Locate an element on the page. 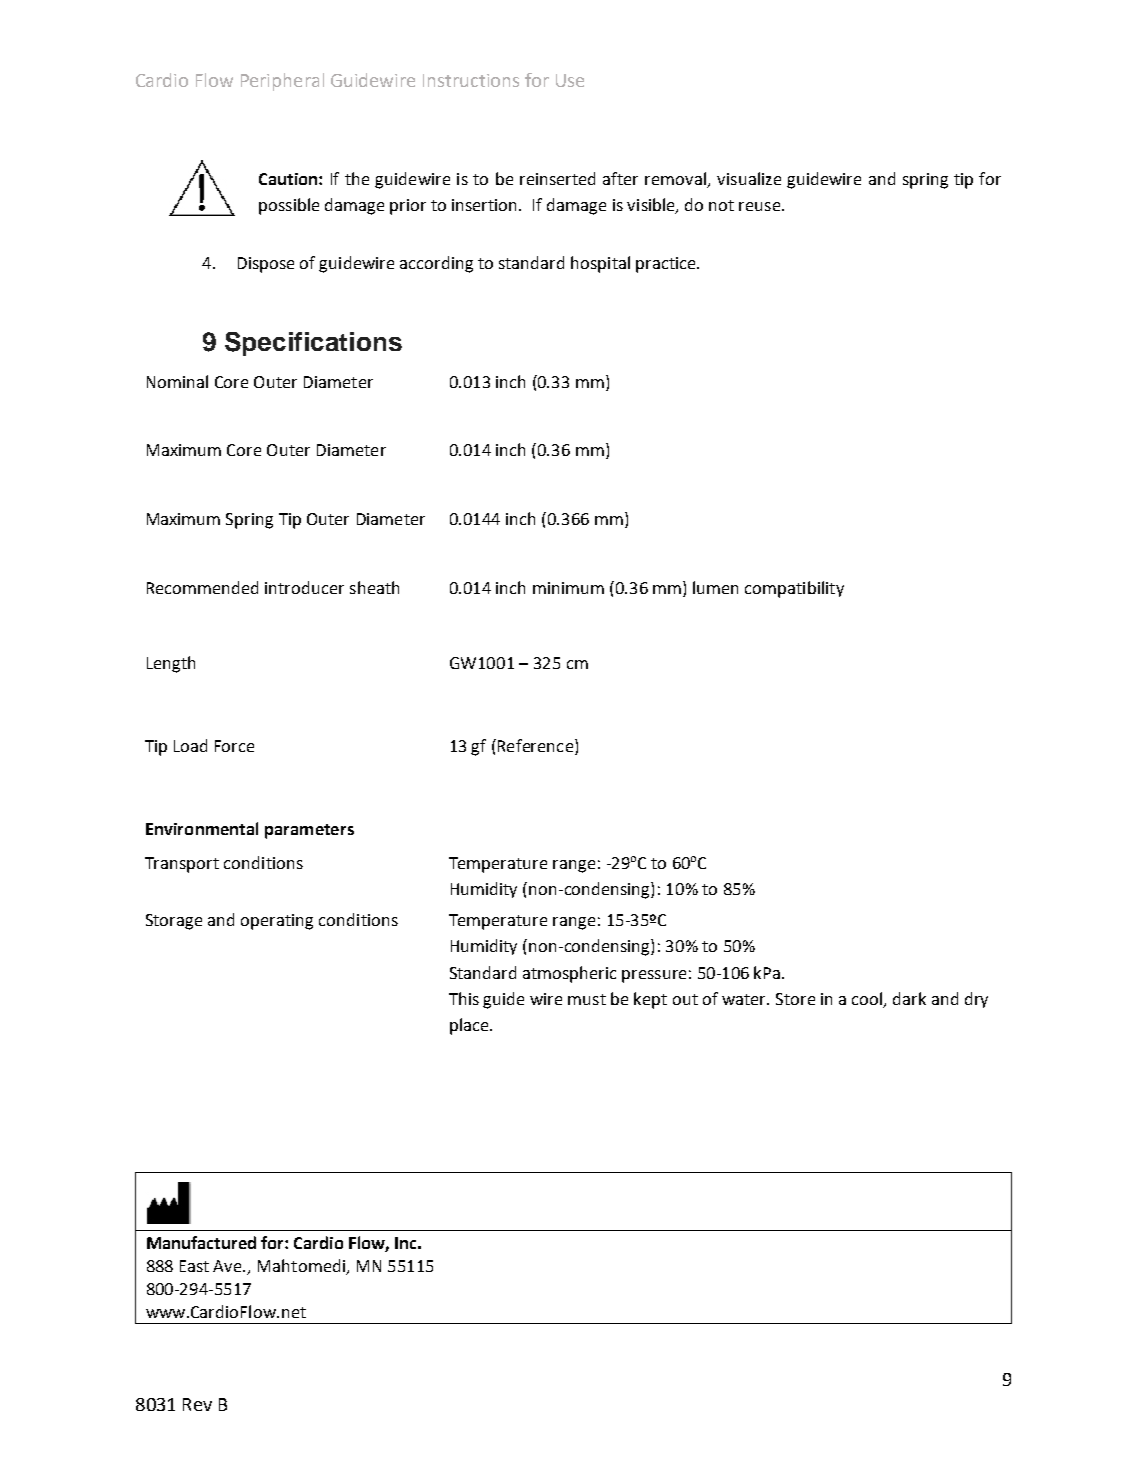 This document has height=1484, width=1147. must is located at coordinates (587, 999).
